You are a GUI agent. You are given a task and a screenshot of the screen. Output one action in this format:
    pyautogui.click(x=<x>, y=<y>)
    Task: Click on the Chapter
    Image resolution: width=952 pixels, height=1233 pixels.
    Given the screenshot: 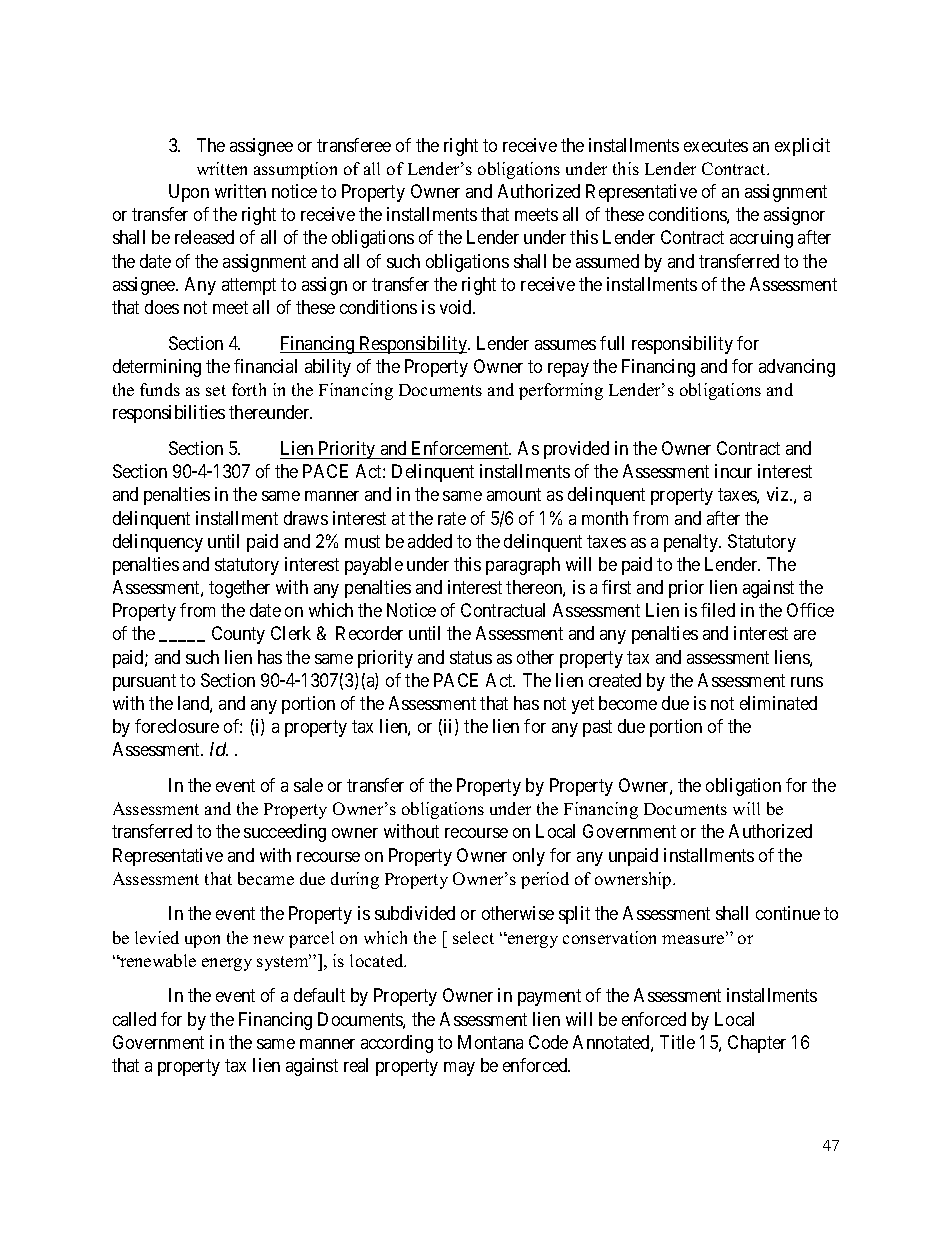 What is the action you would take?
    pyautogui.click(x=757, y=1044)
